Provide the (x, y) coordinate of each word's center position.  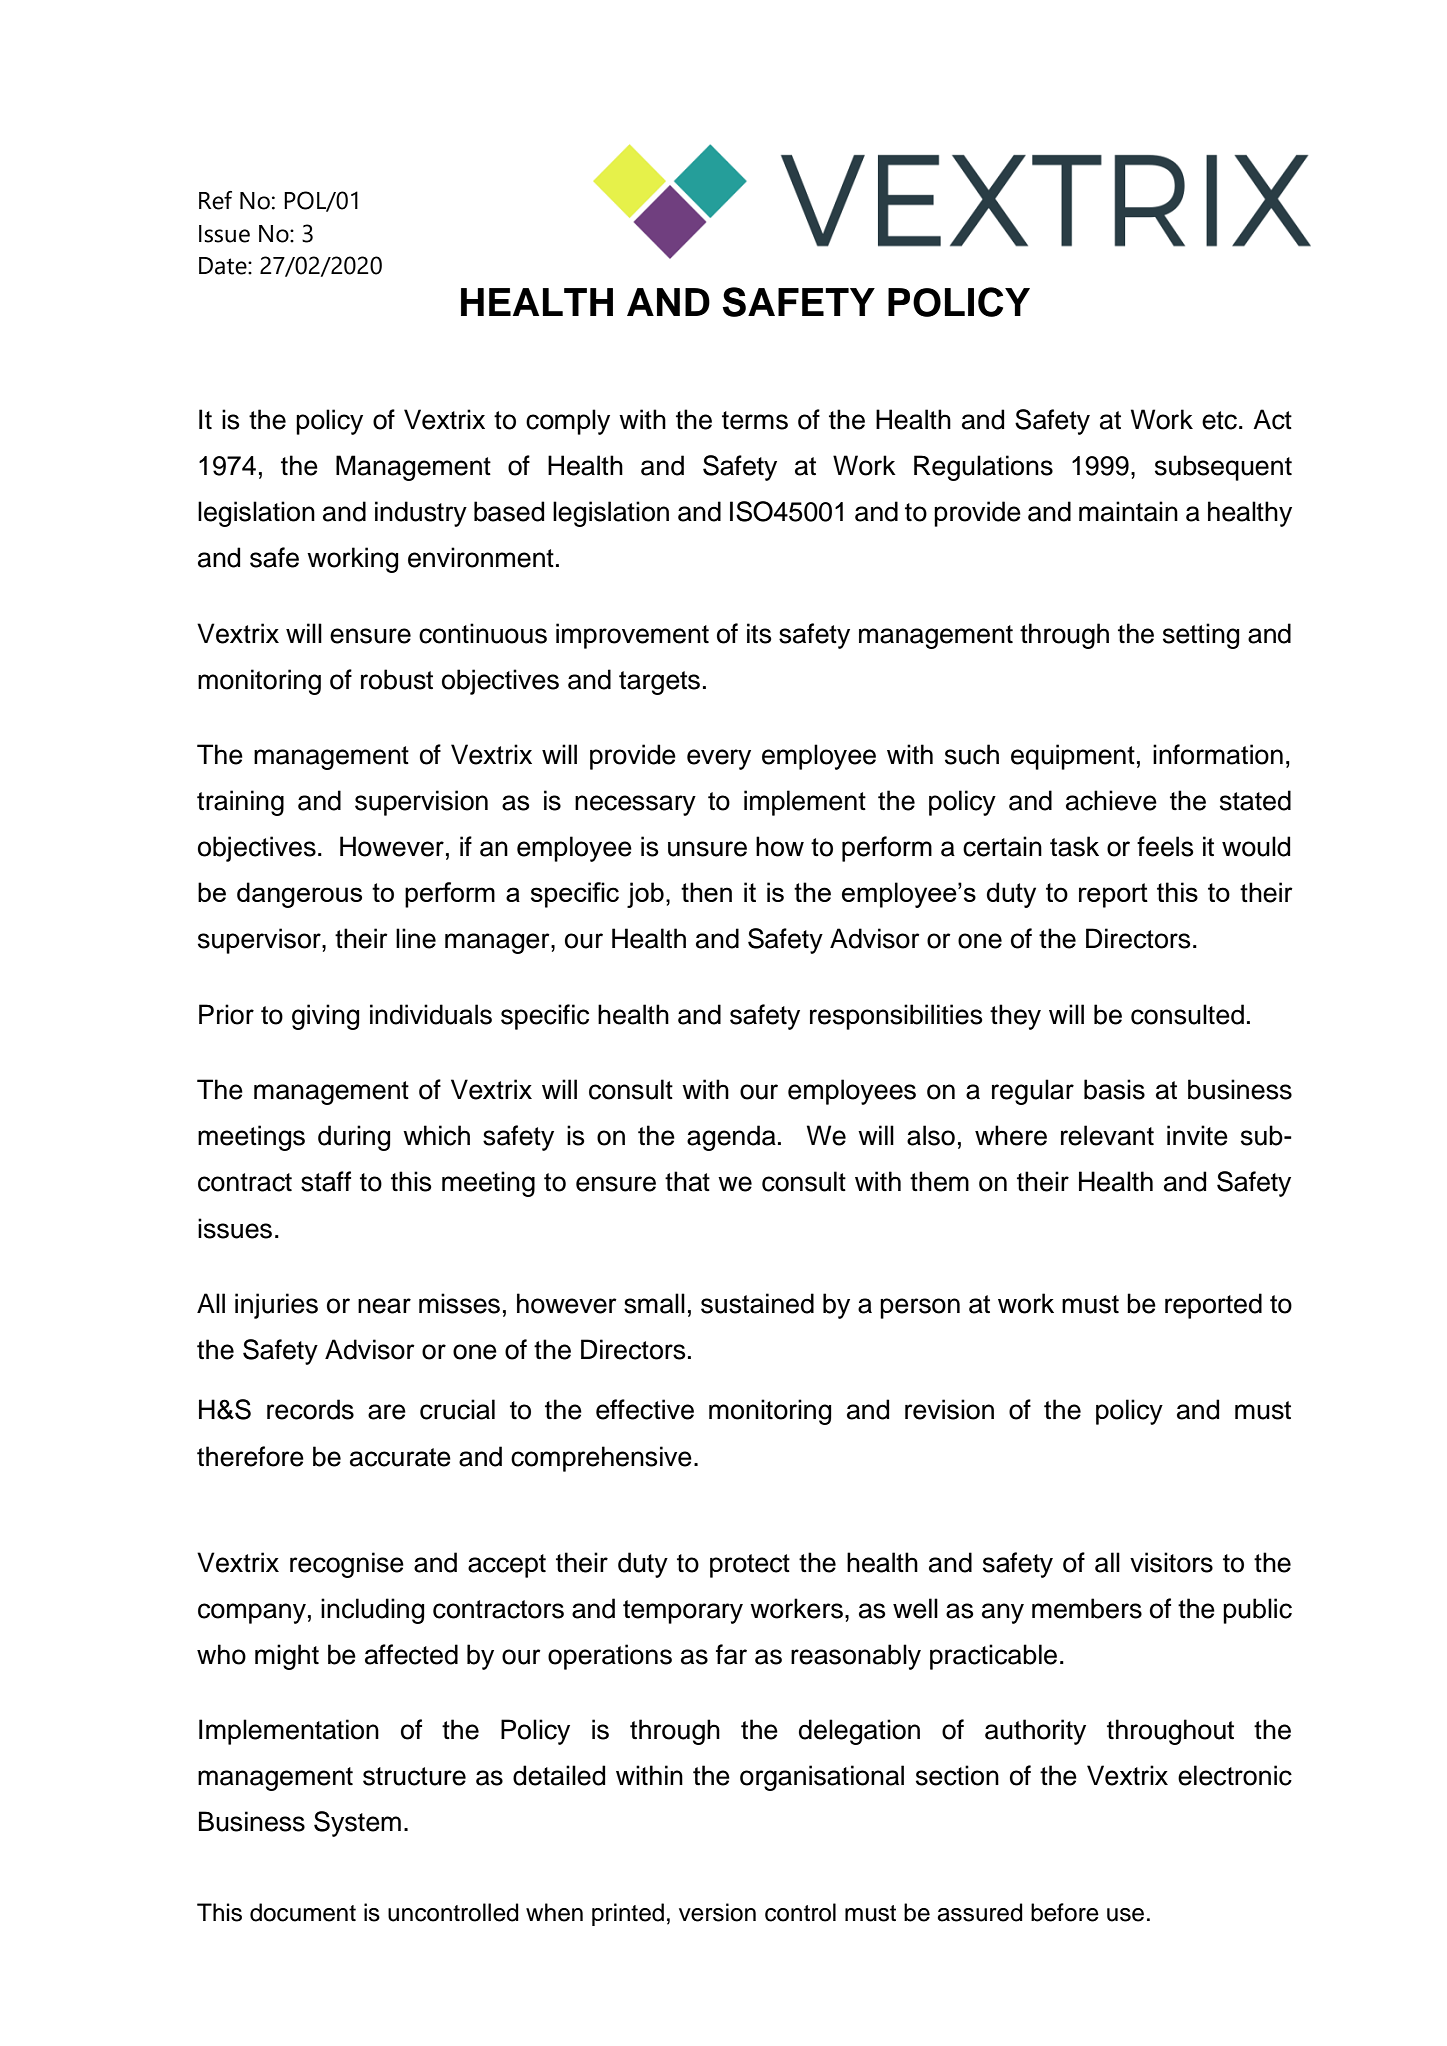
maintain (1128, 511)
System (357, 1824)
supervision (421, 803)
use (1125, 1915)
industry (421, 514)
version (717, 1912)
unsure (707, 849)
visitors (1171, 1562)
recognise (347, 1565)
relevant (1107, 1135)
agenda (731, 1138)
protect (750, 1566)
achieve (1111, 800)
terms (755, 420)
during (354, 1138)
